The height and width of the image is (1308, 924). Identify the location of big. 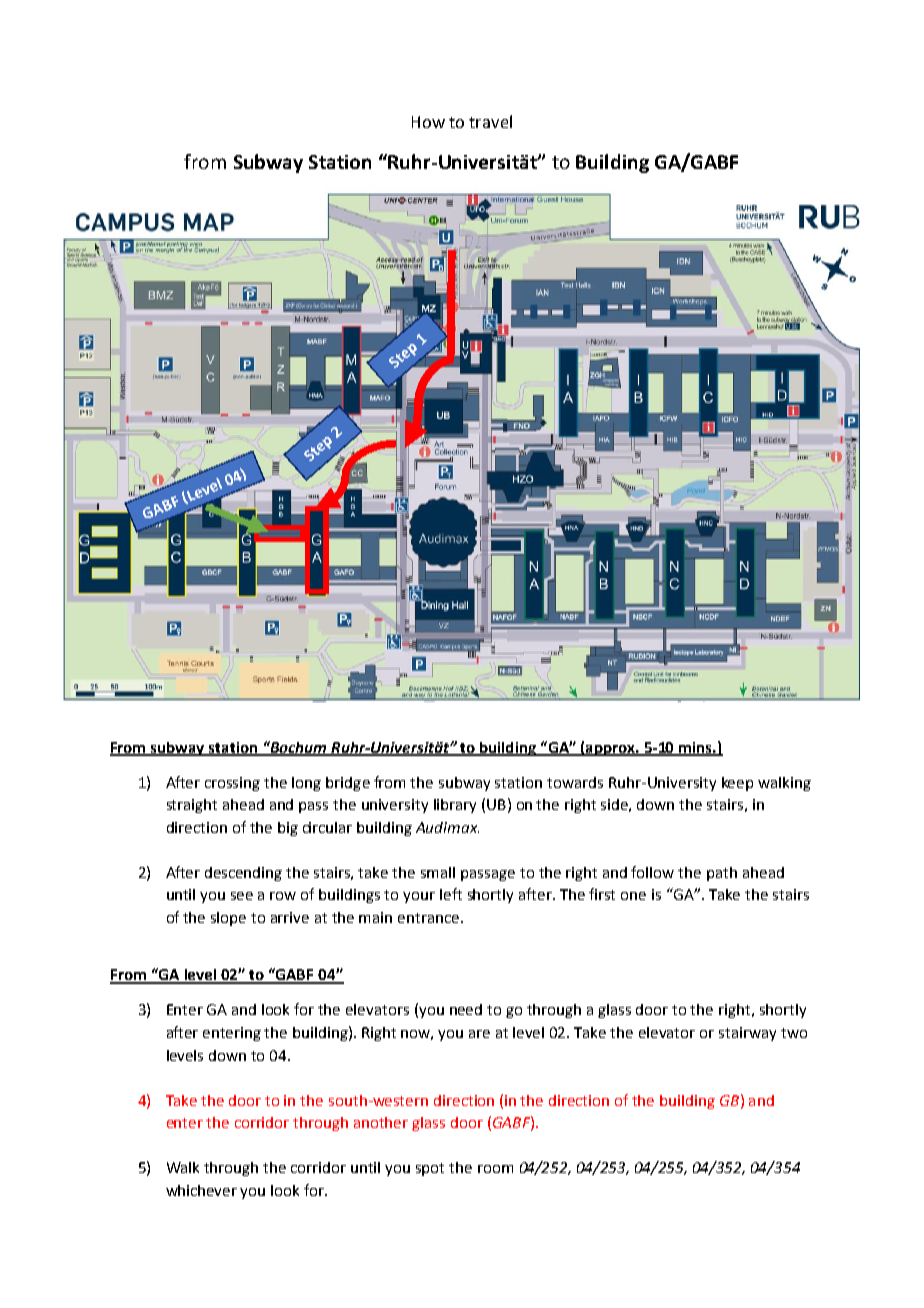
(288, 829).
